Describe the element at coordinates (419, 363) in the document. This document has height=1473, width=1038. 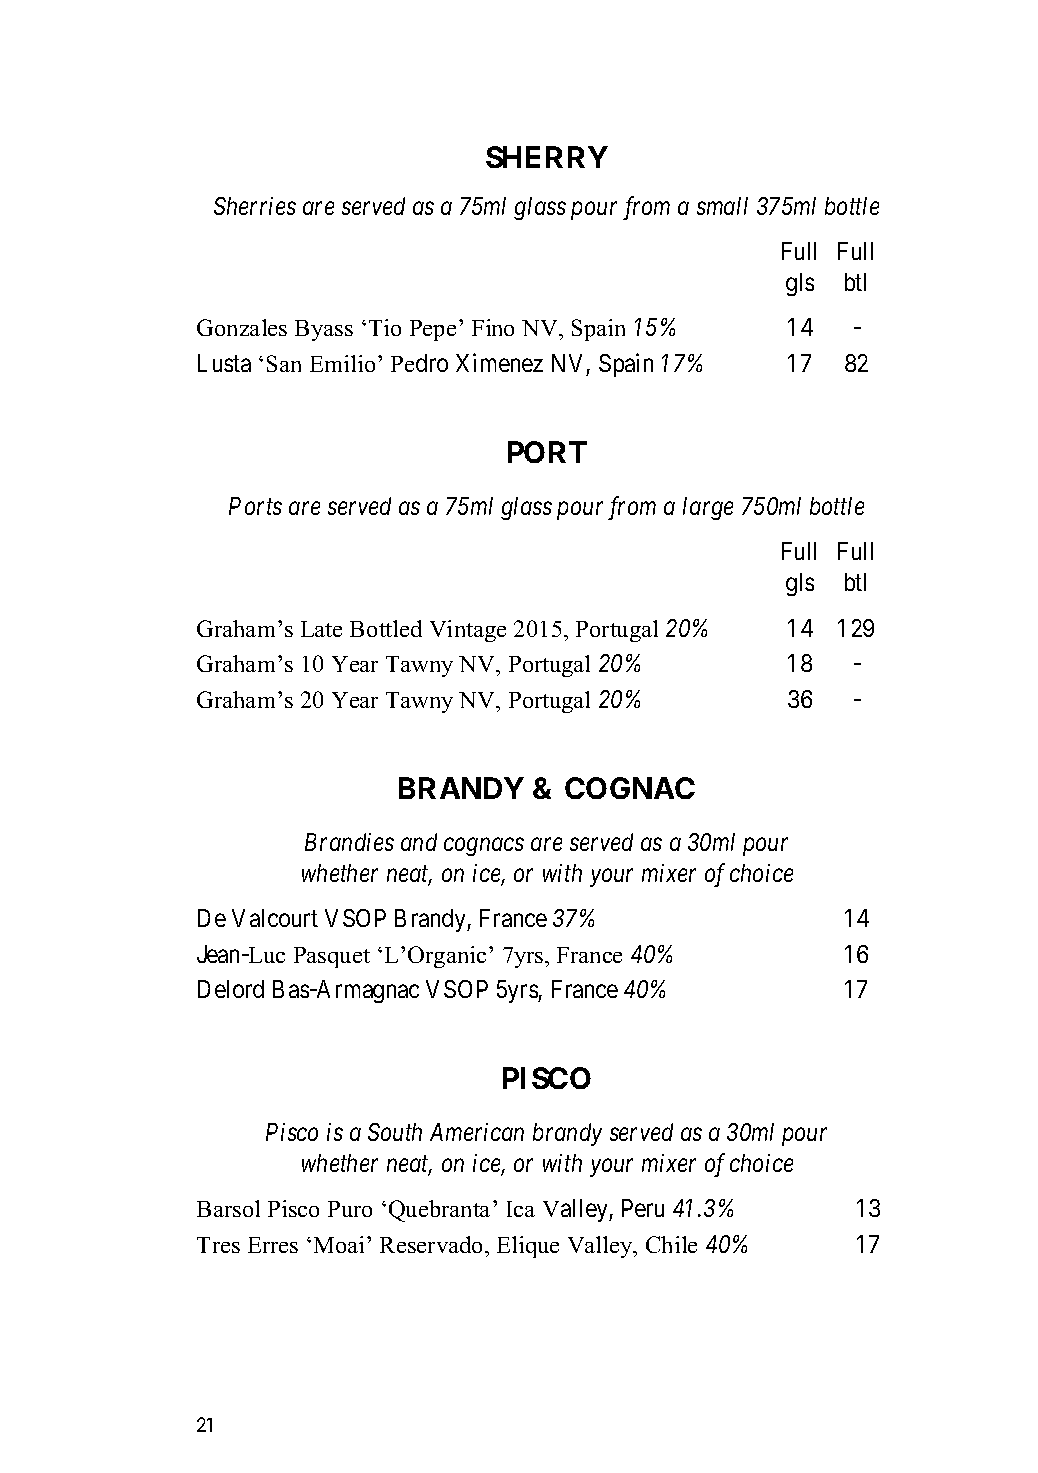
I see `Pedro` at that location.
